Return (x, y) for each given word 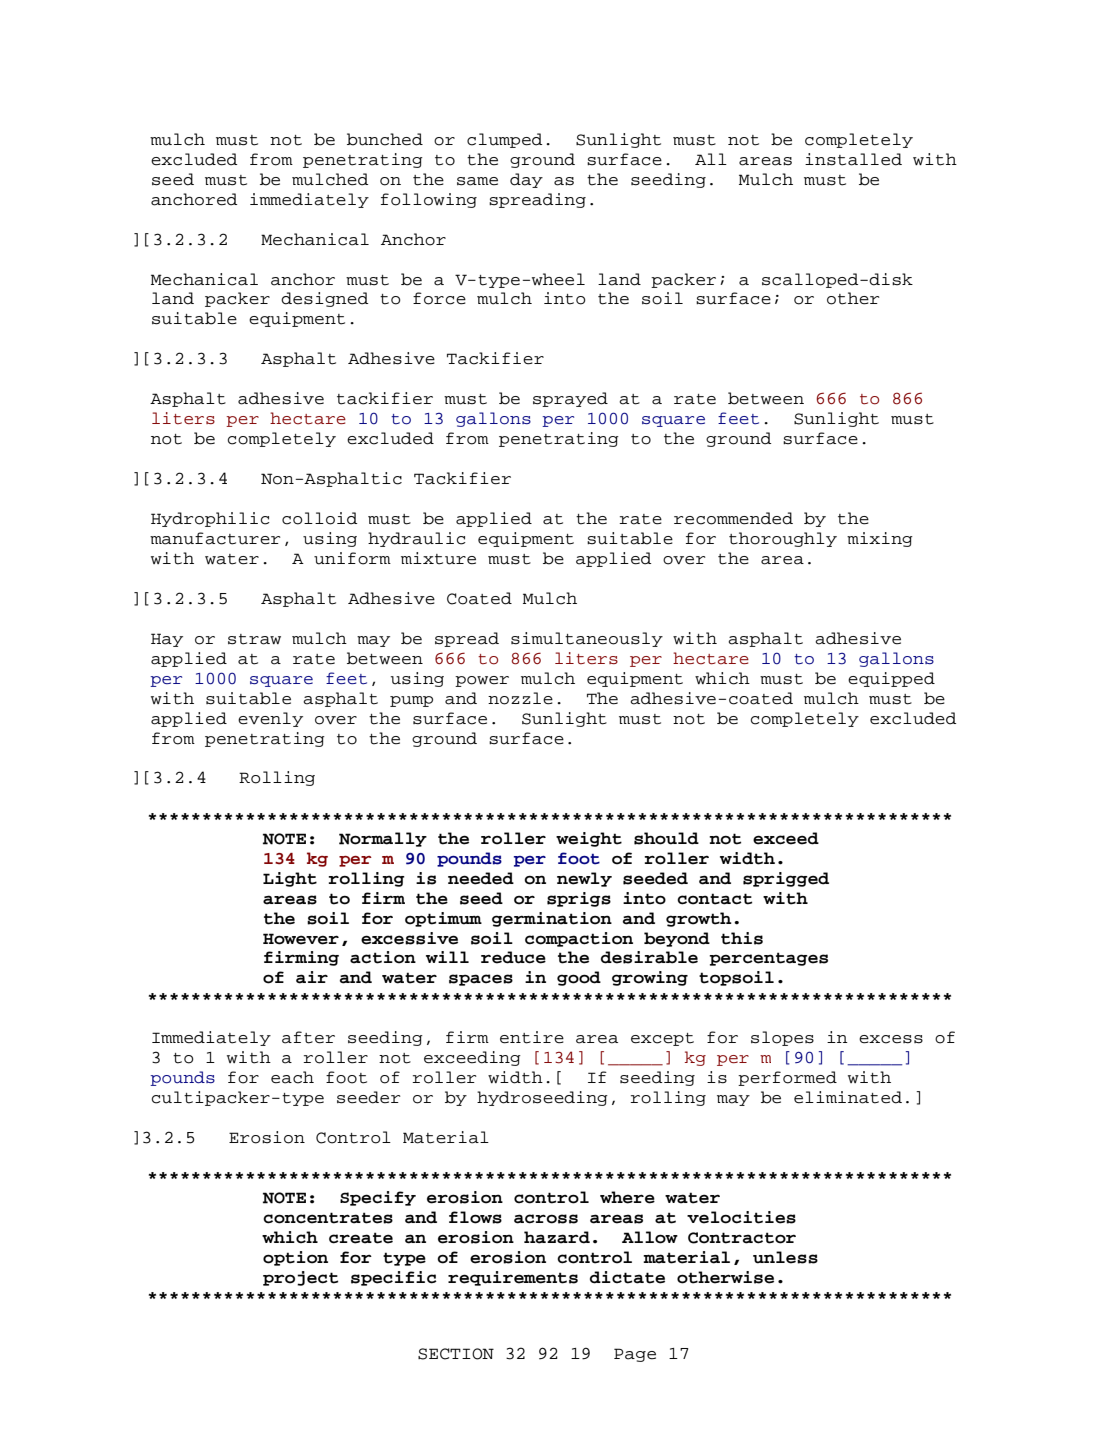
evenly (270, 719)
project (300, 1278)
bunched (385, 139)
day (526, 180)
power (482, 681)
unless (785, 1257)
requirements (513, 1278)
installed (853, 159)
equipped (891, 679)
